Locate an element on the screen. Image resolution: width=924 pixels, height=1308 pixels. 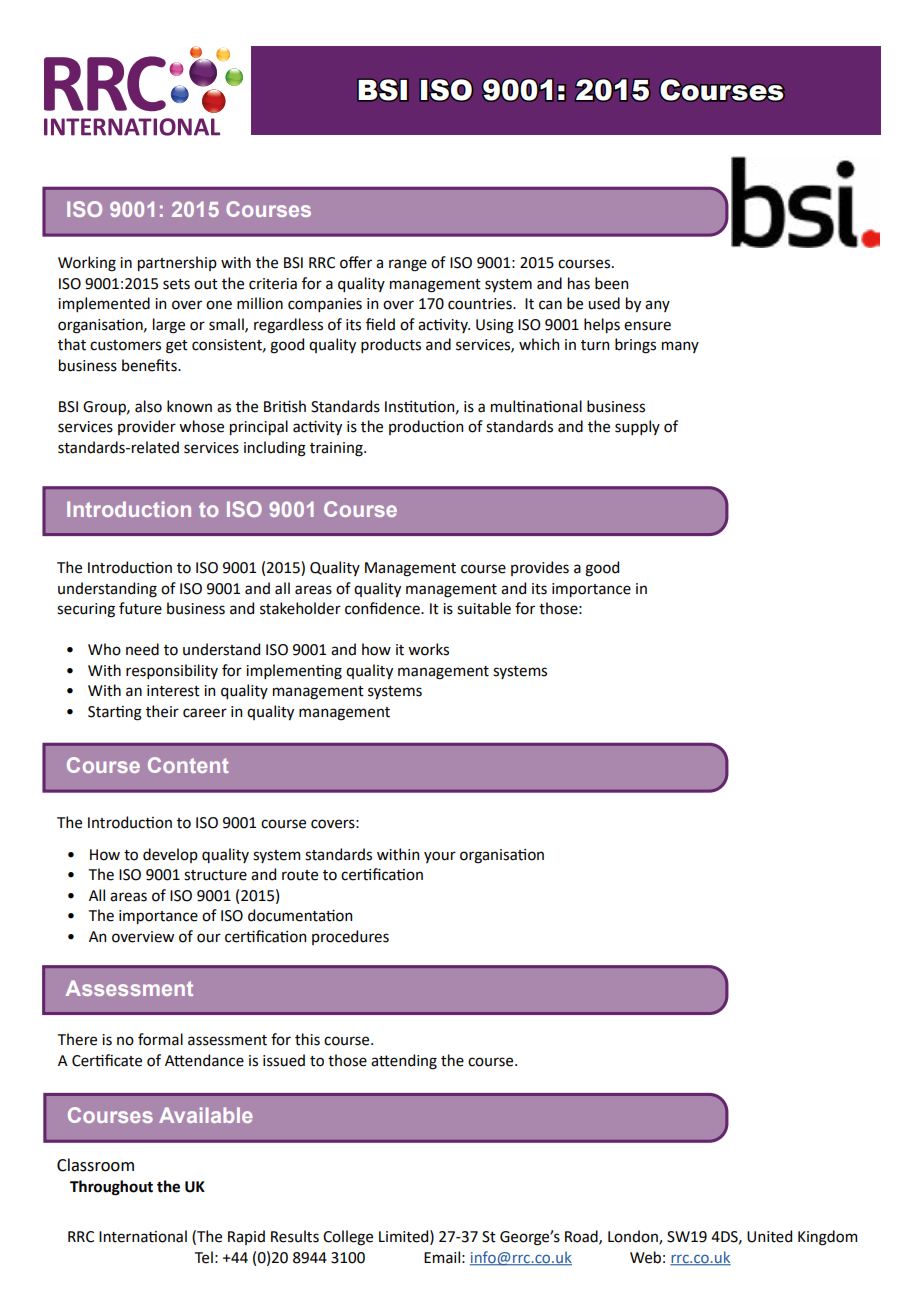
your is located at coordinates (440, 857).
